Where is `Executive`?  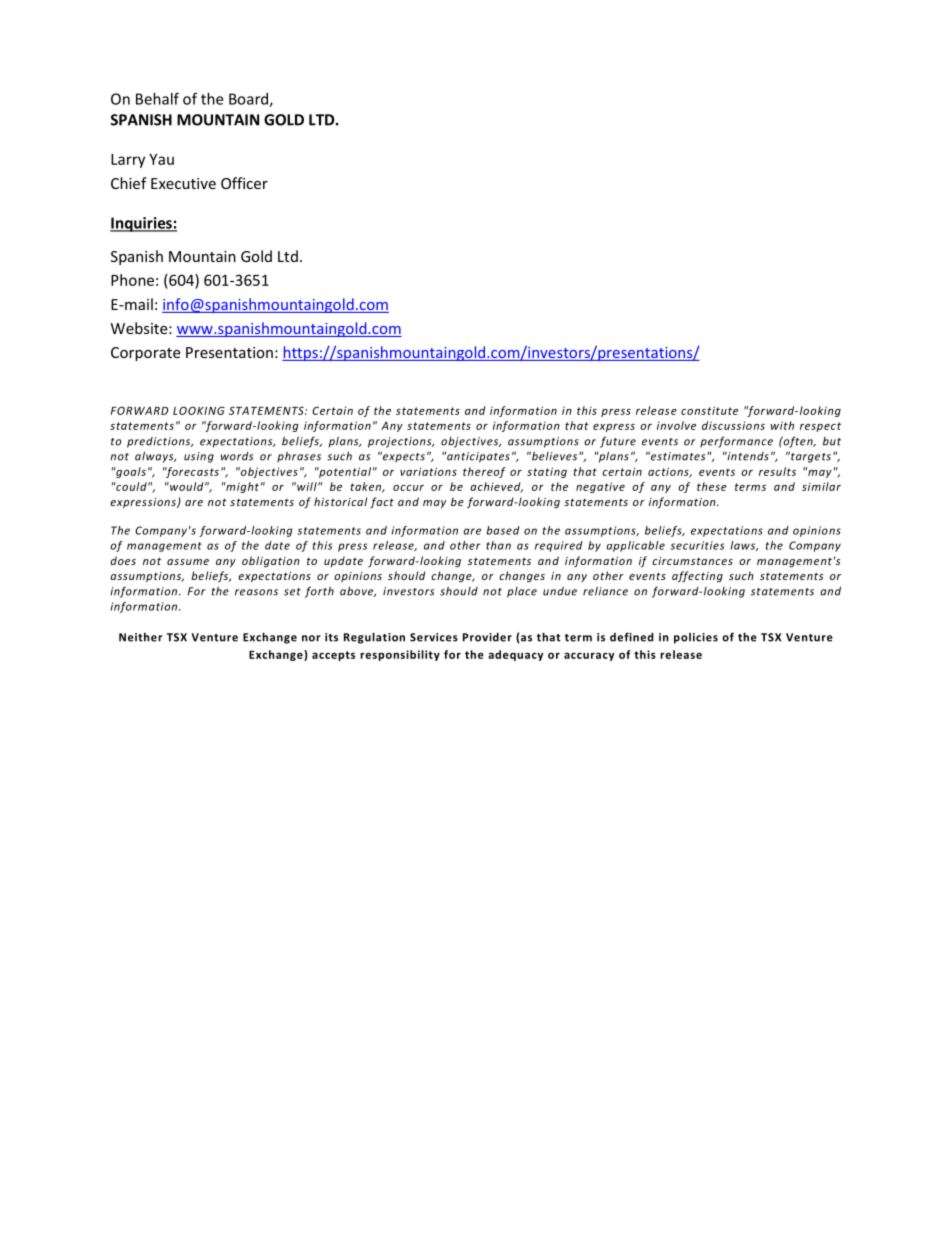
Executive is located at coordinates (183, 183).
